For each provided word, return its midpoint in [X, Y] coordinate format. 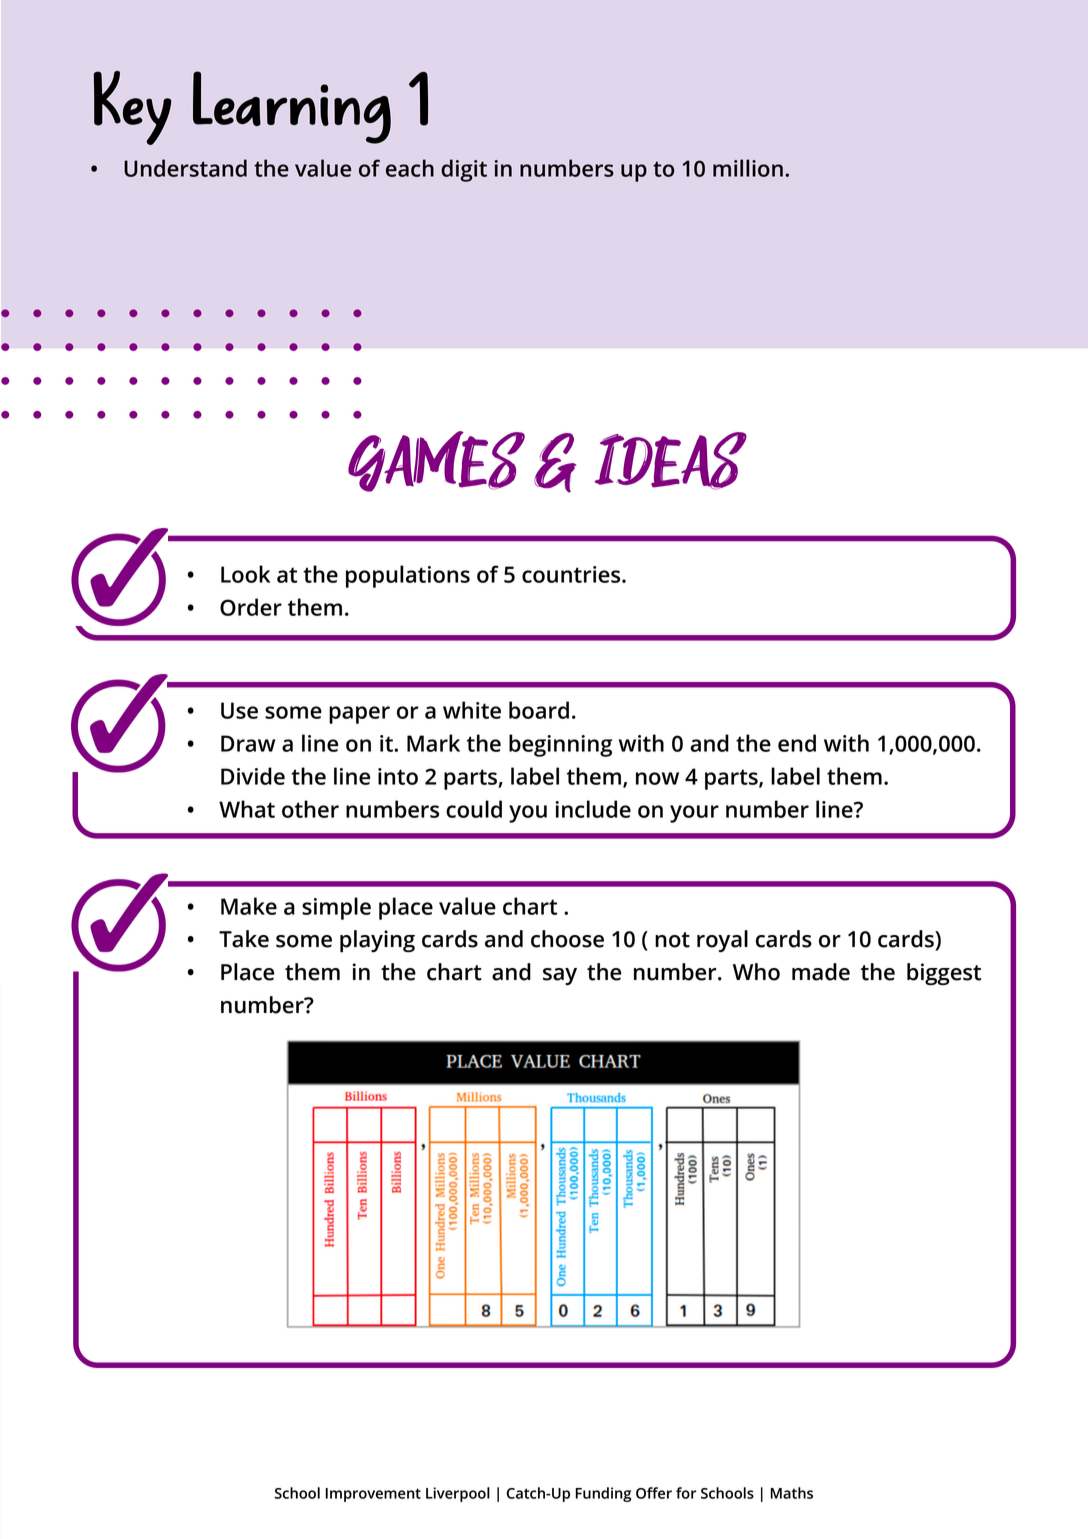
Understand [185, 168]
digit [464, 170]
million [748, 168]
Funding [603, 1494]
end [797, 743]
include [593, 809]
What [247, 809]
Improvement [373, 1495]
